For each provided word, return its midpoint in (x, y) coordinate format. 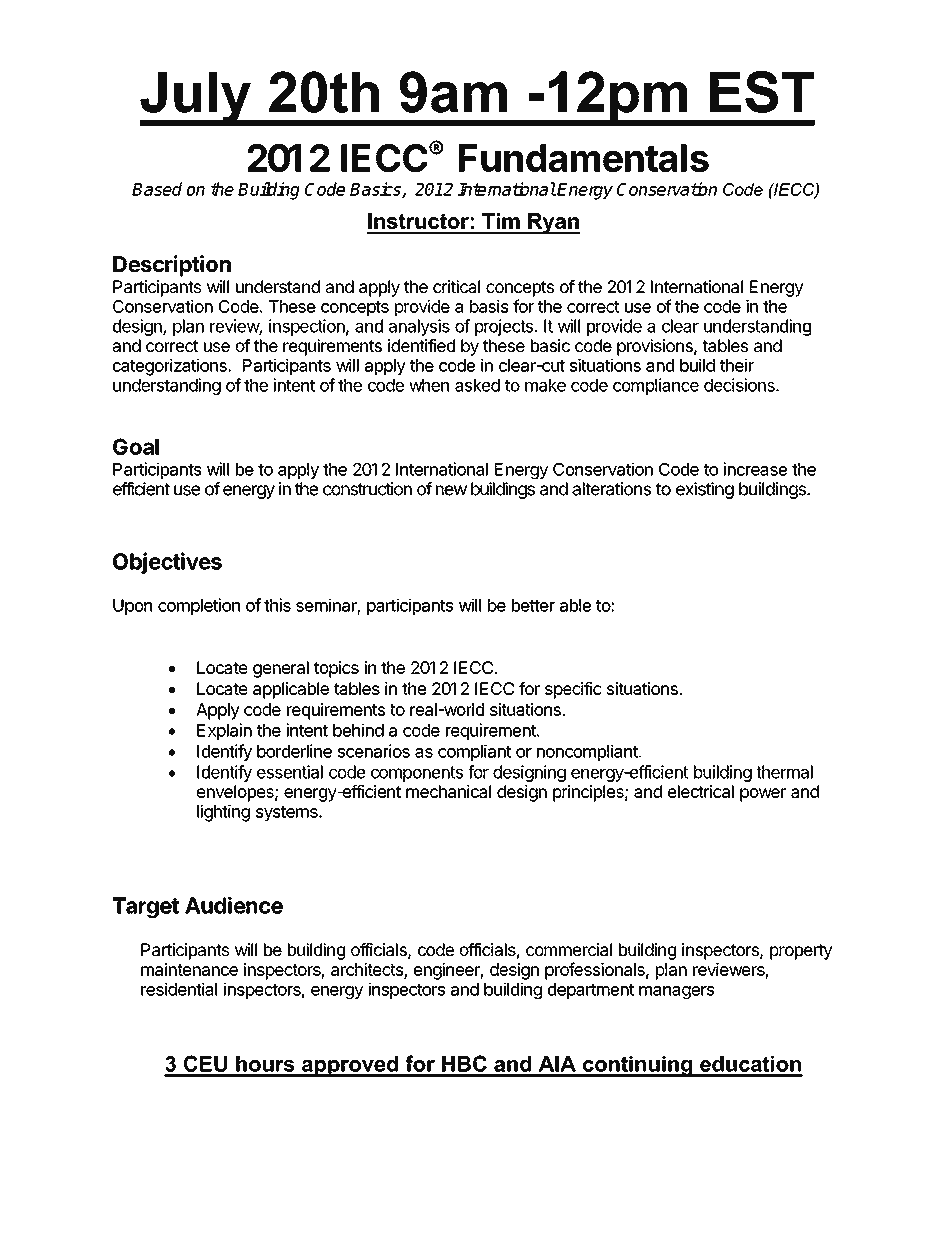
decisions (740, 385)
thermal (784, 772)
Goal (136, 446)
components (417, 774)
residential (179, 989)
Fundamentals (584, 158)
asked (477, 385)
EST (762, 92)
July (196, 99)
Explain (224, 731)
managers (676, 992)
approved (350, 1066)
